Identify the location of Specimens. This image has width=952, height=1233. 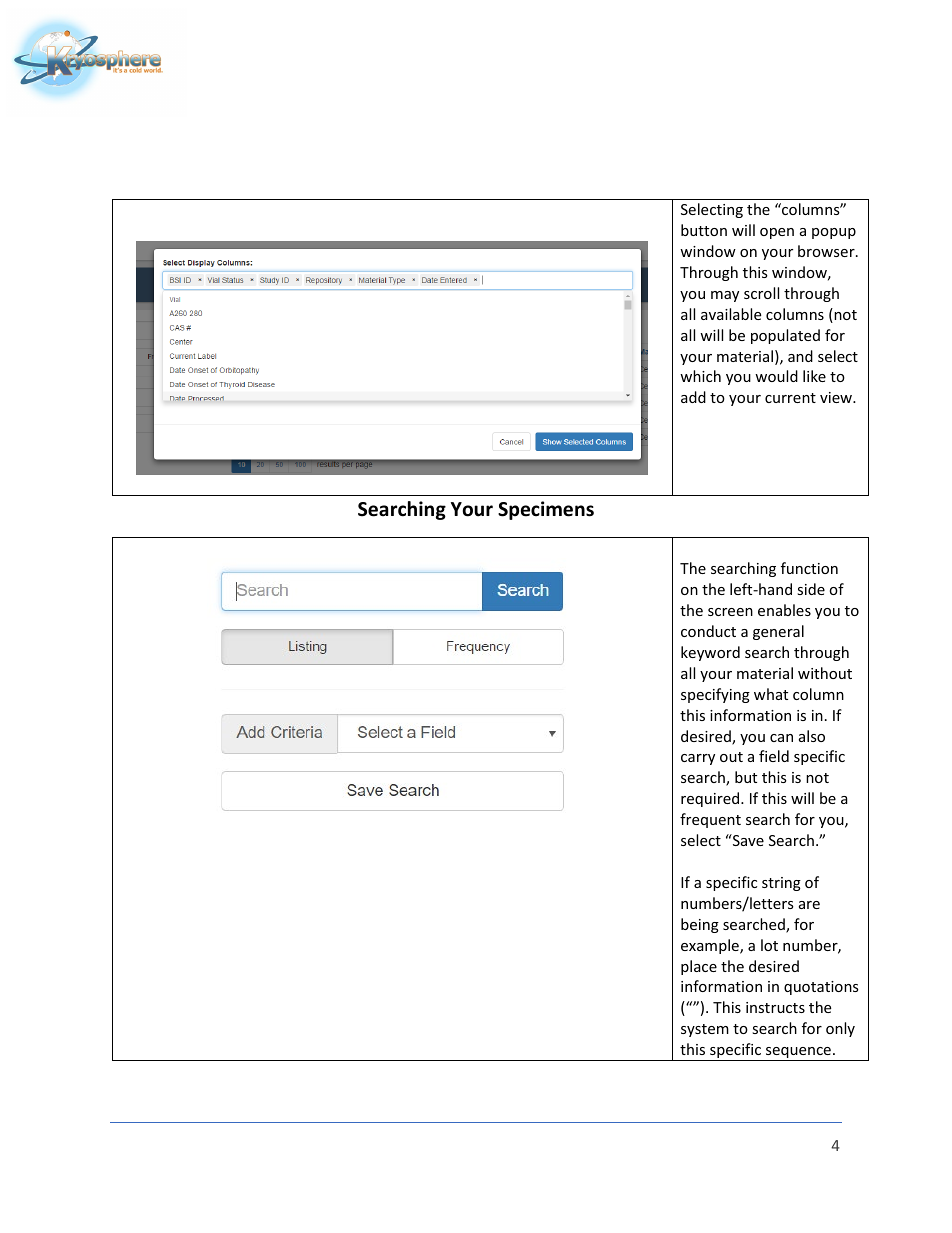
(546, 510).
